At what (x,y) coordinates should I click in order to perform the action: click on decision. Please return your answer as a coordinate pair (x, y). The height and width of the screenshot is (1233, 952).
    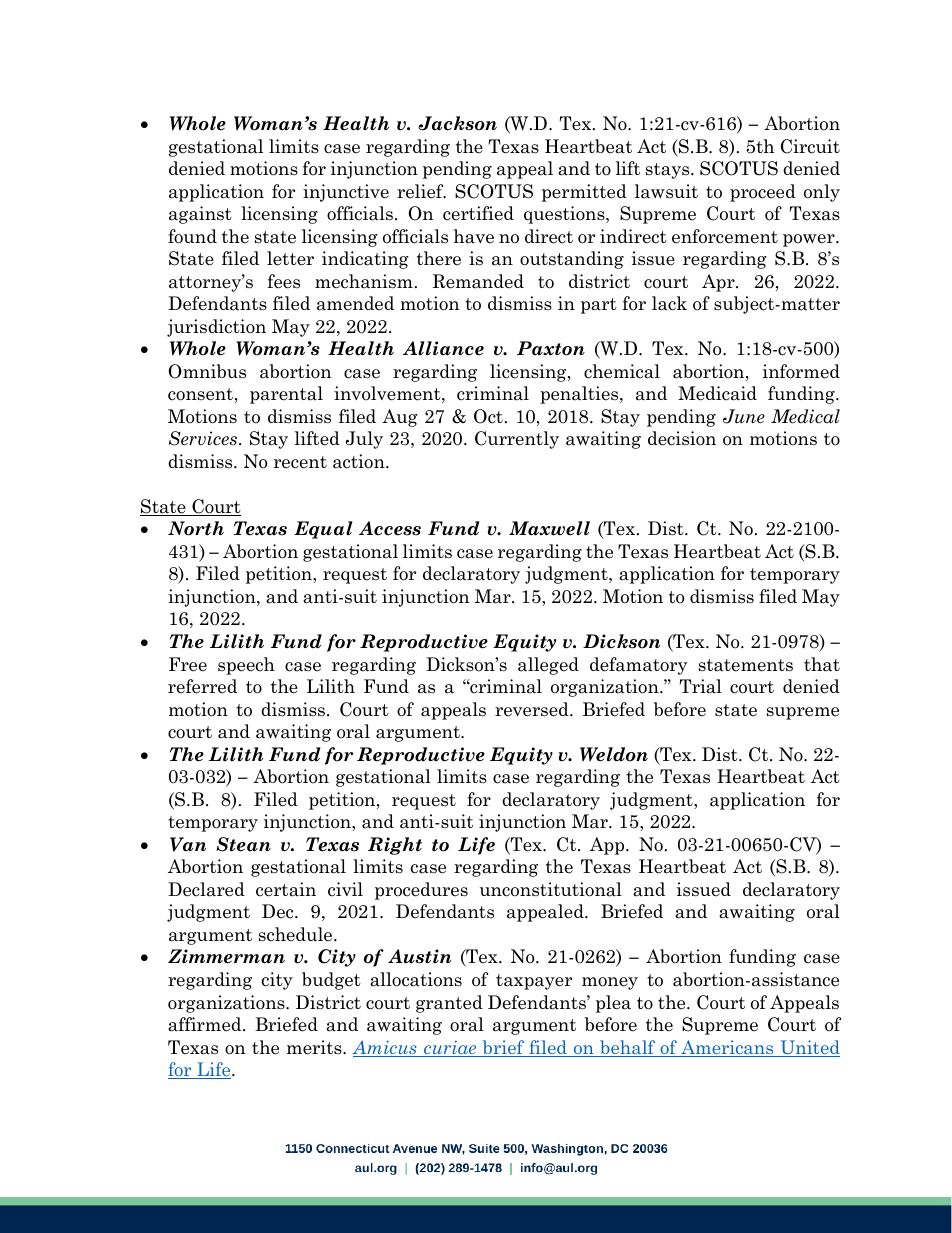
    Looking at the image, I should click on (682, 438).
